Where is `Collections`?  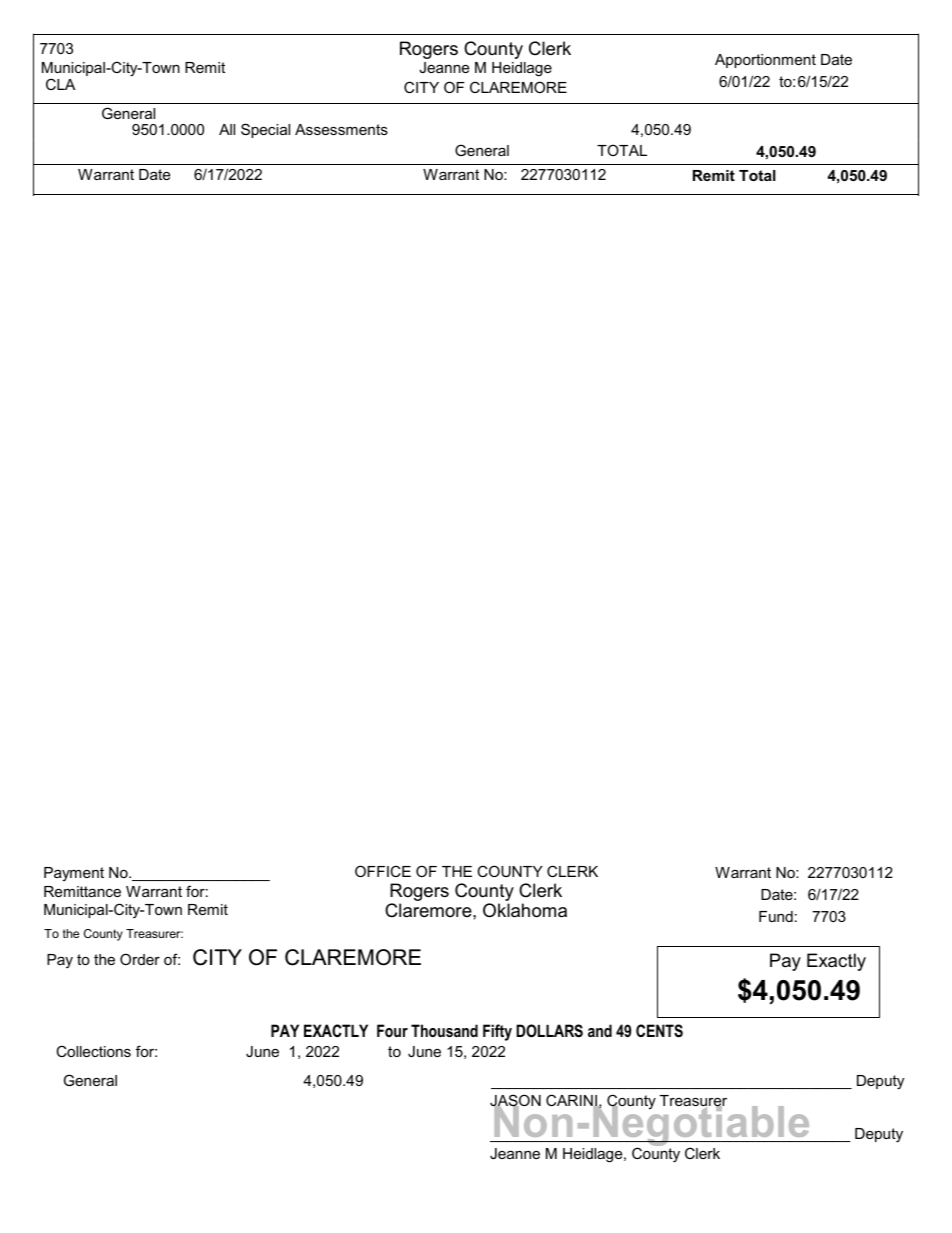
Collections is located at coordinates (93, 1051).
